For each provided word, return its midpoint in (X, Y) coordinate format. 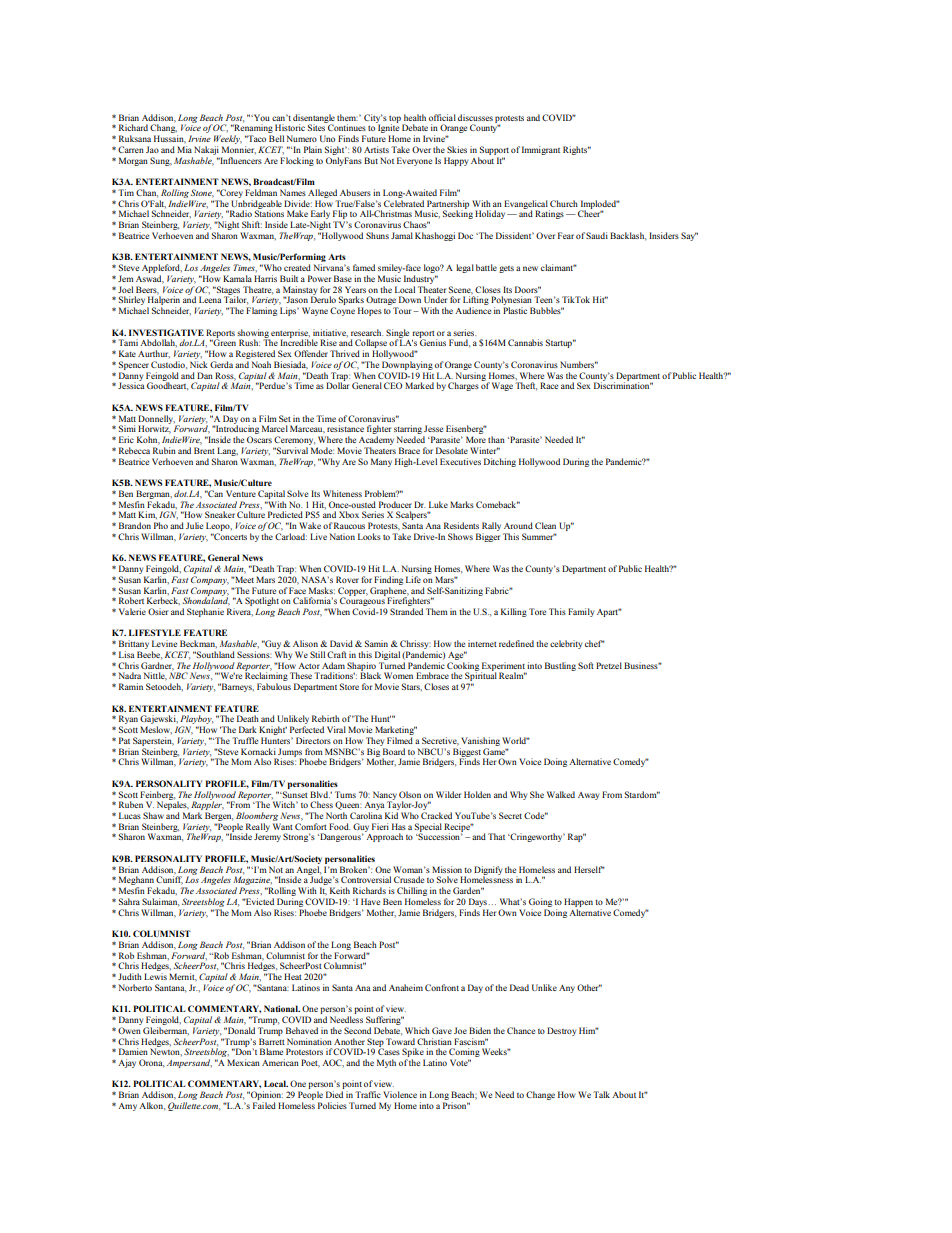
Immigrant (541, 150)
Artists (376, 149)
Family (581, 612)
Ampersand (189, 1063)
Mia (184, 149)
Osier (158, 611)
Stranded (406, 611)
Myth (386, 1063)
